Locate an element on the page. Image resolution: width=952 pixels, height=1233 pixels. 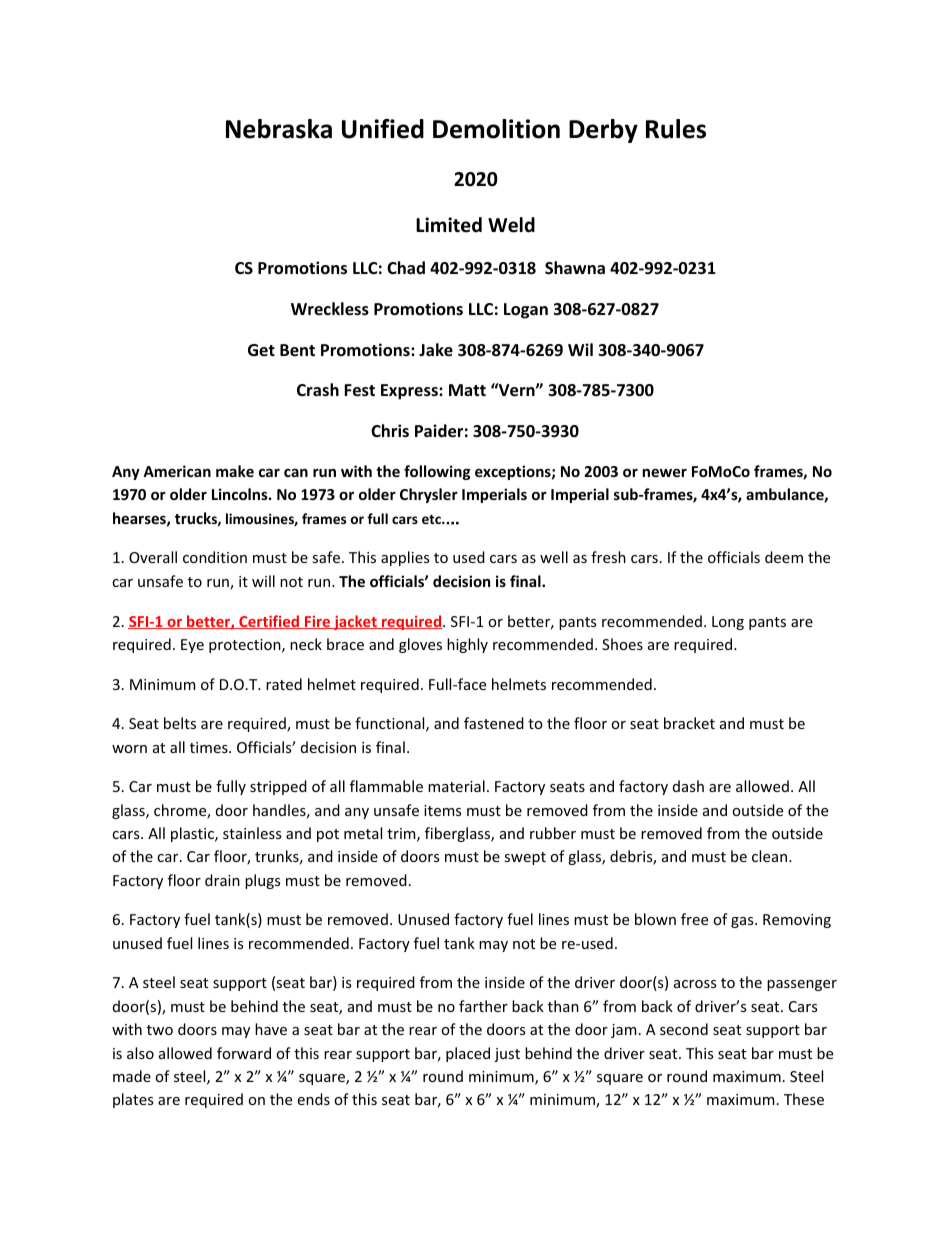
dash is located at coordinates (688, 786).
